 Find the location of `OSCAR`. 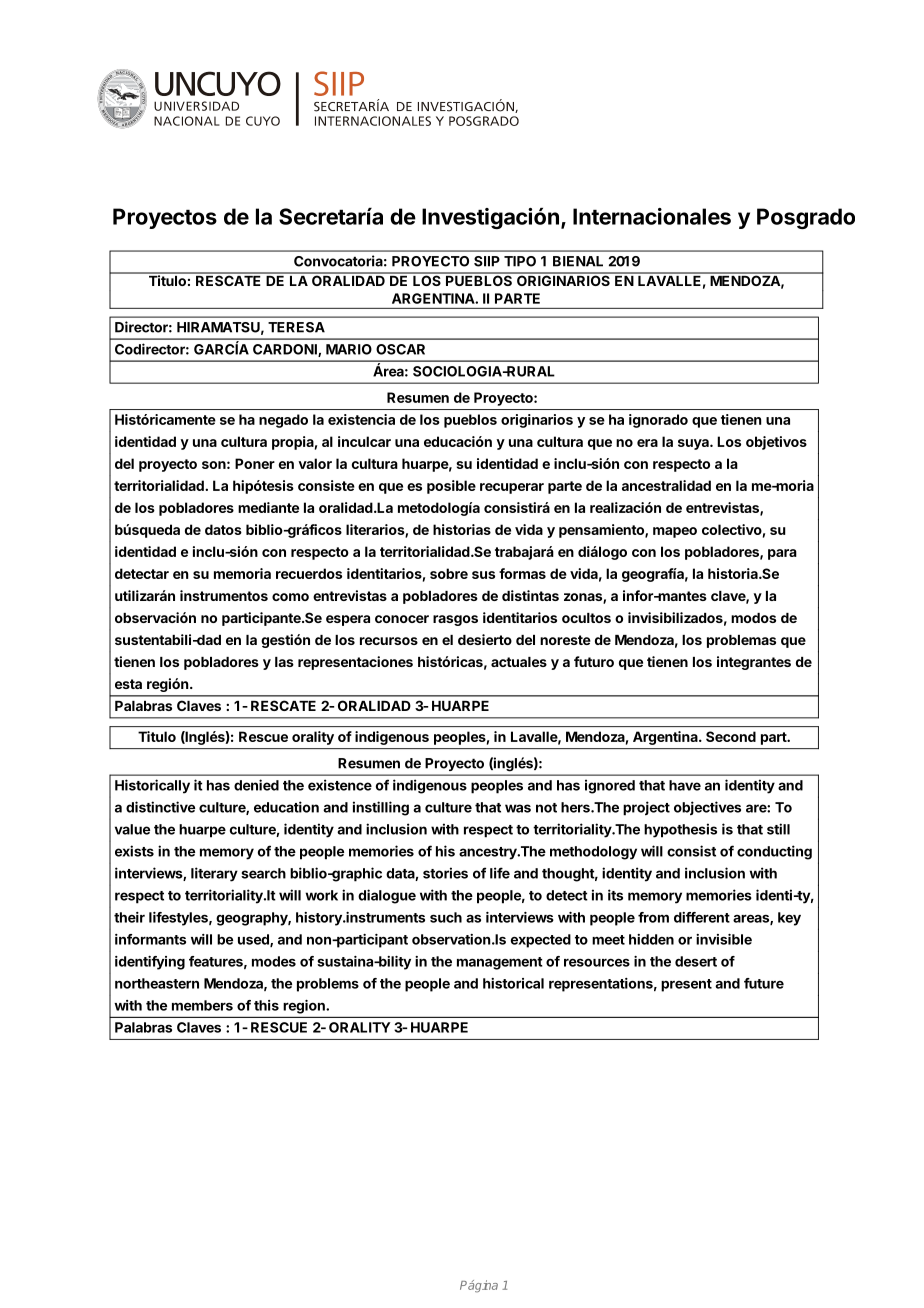

OSCAR is located at coordinates (400, 349).
